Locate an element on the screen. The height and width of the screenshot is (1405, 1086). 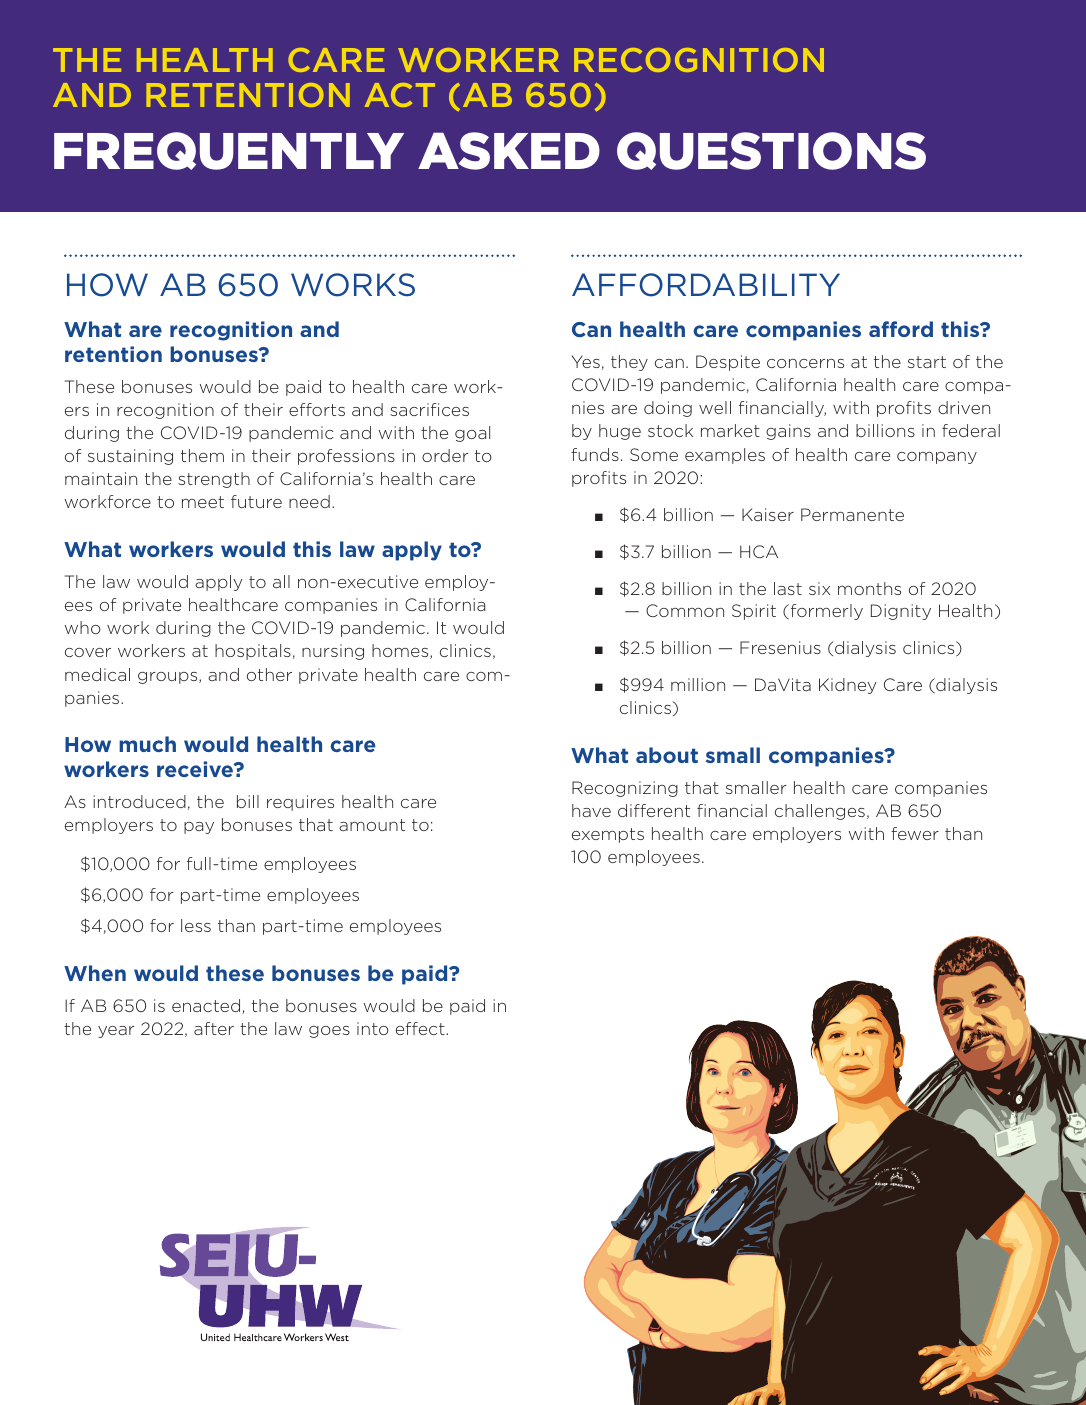
concerns is located at coordinates (805, 363).
